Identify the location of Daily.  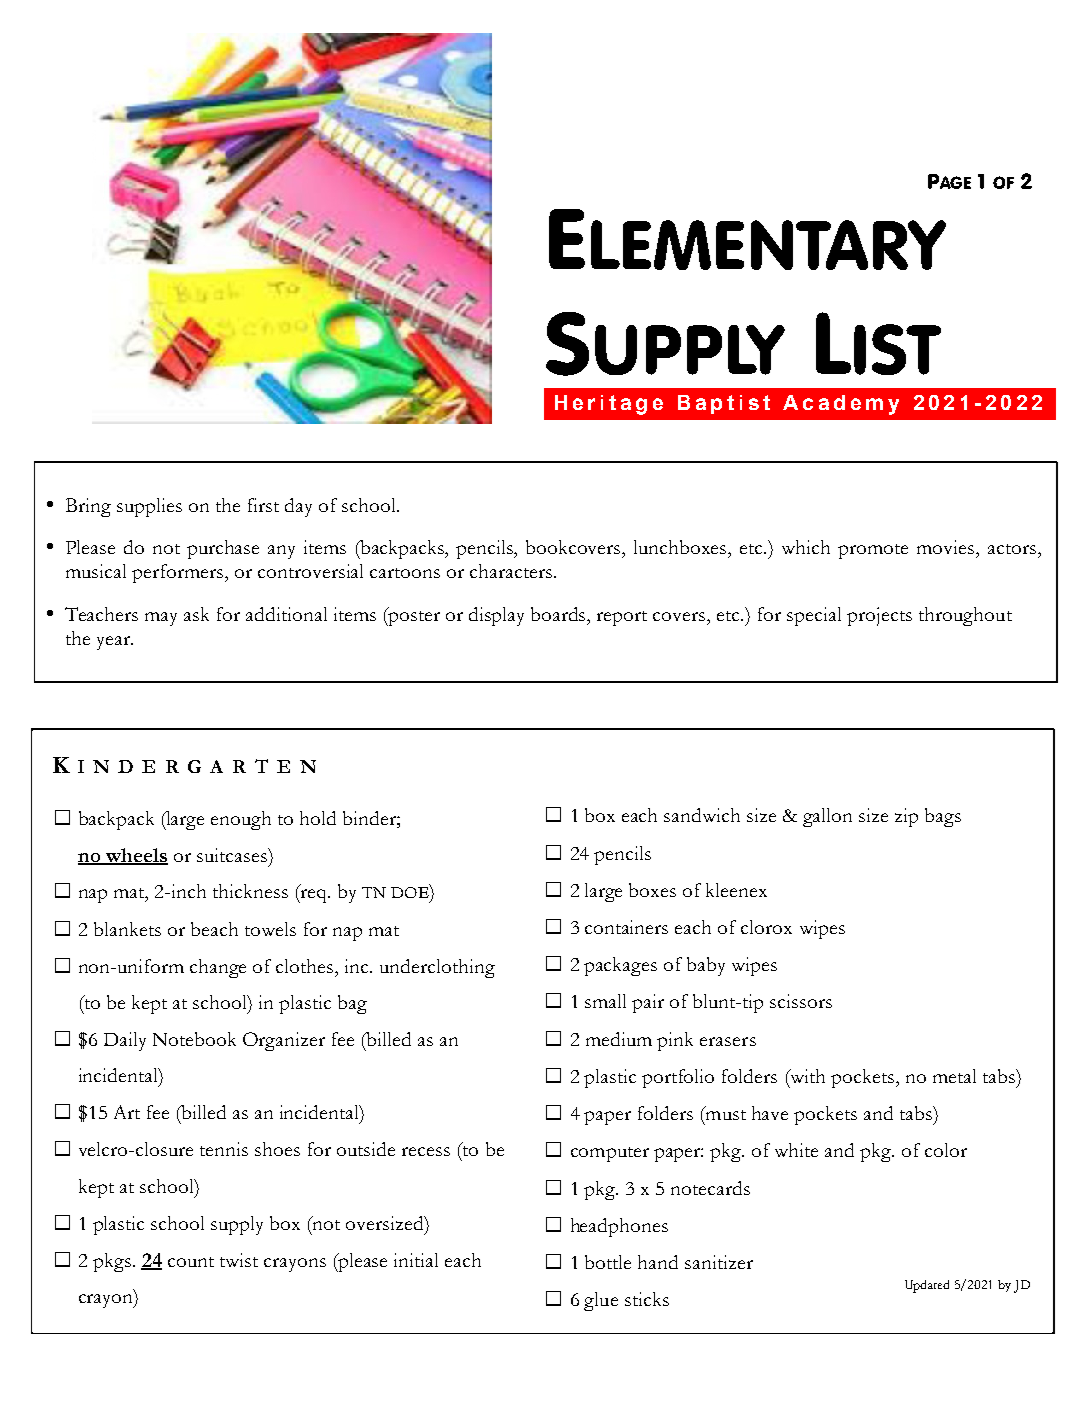
(125, 1041).
